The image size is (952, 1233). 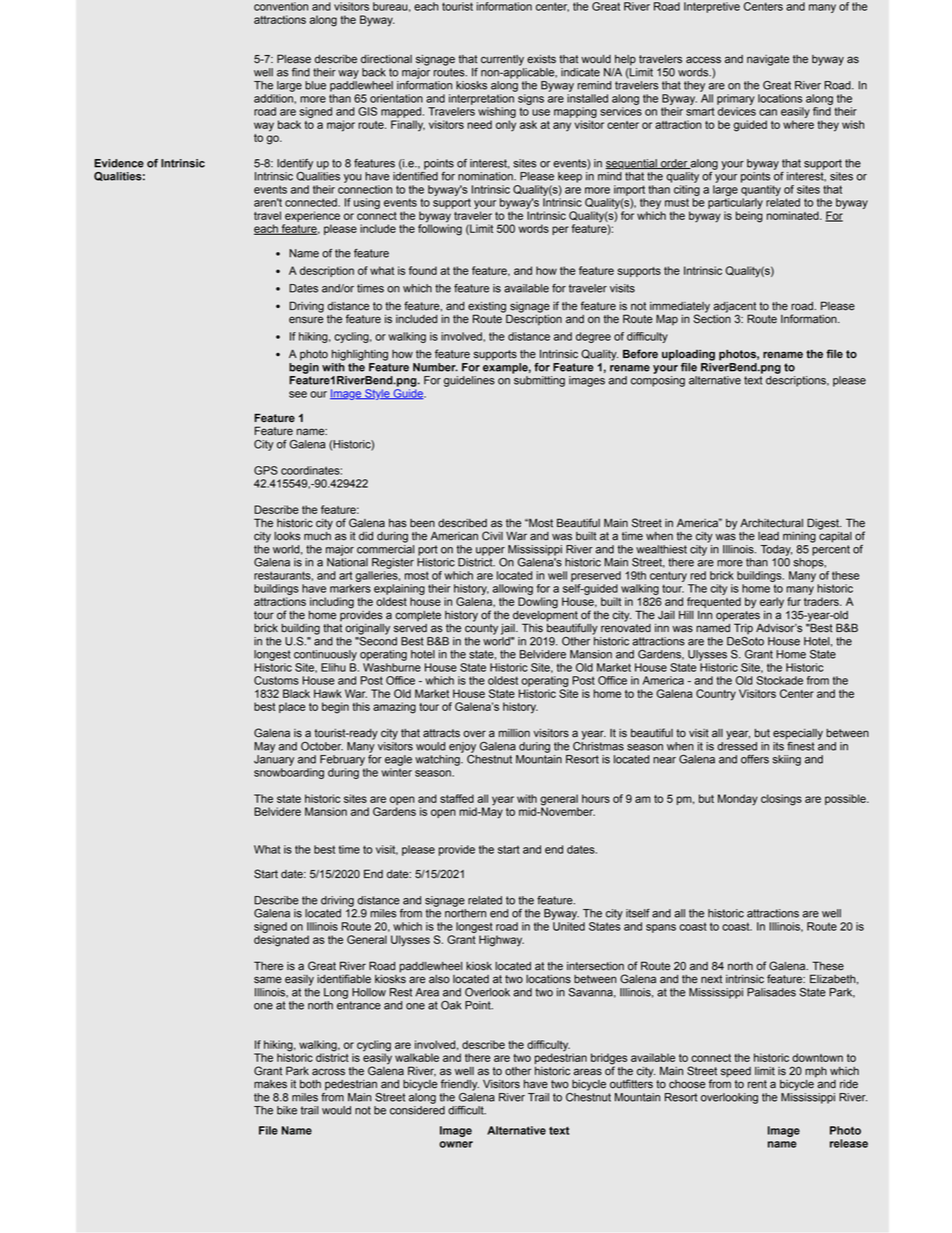 I want to click on ensure, so click(x=306, y=320).
